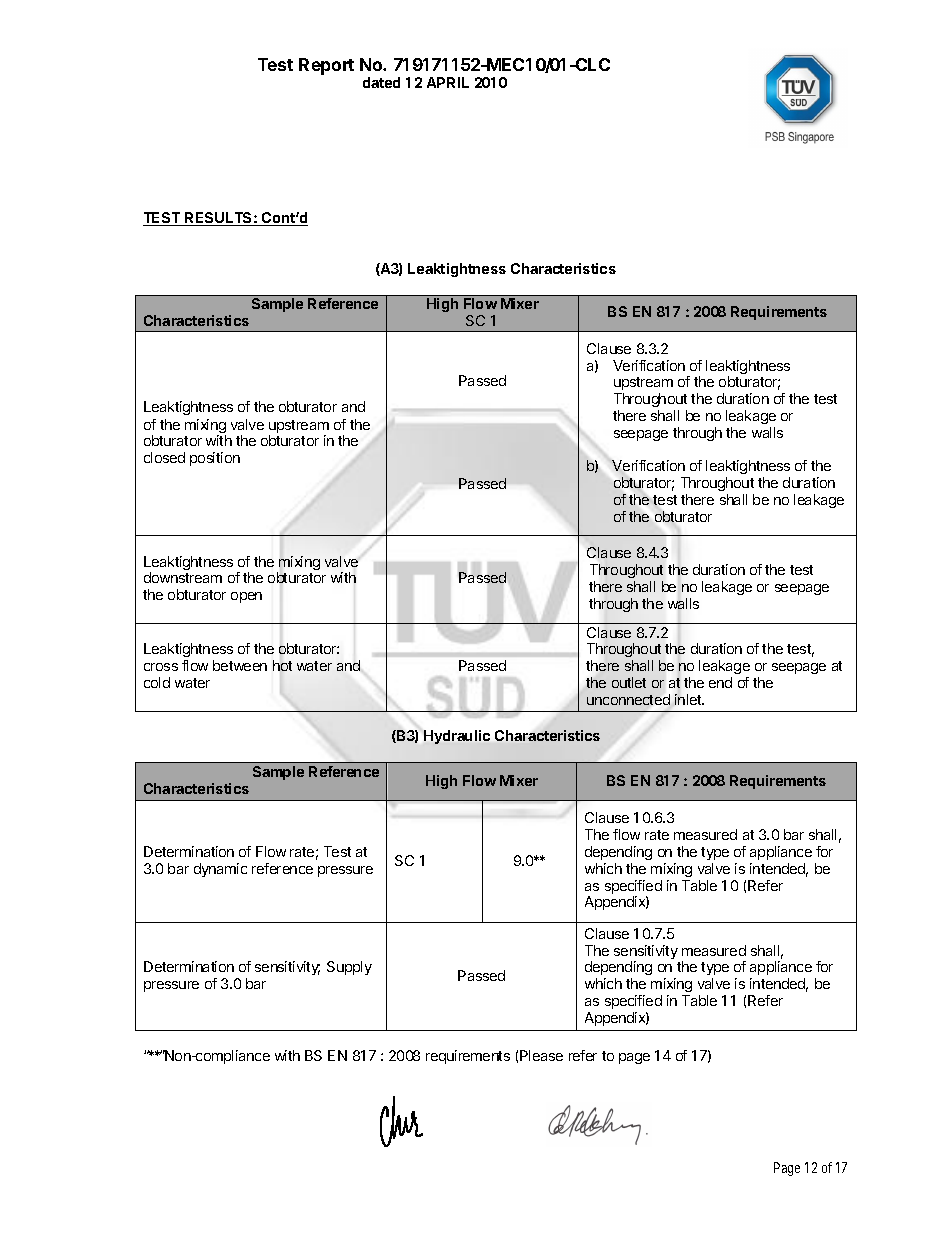  What do you see at coordinates (282, 665) in the screenshot?
I see `hot` at bounding box center [282, 665].
